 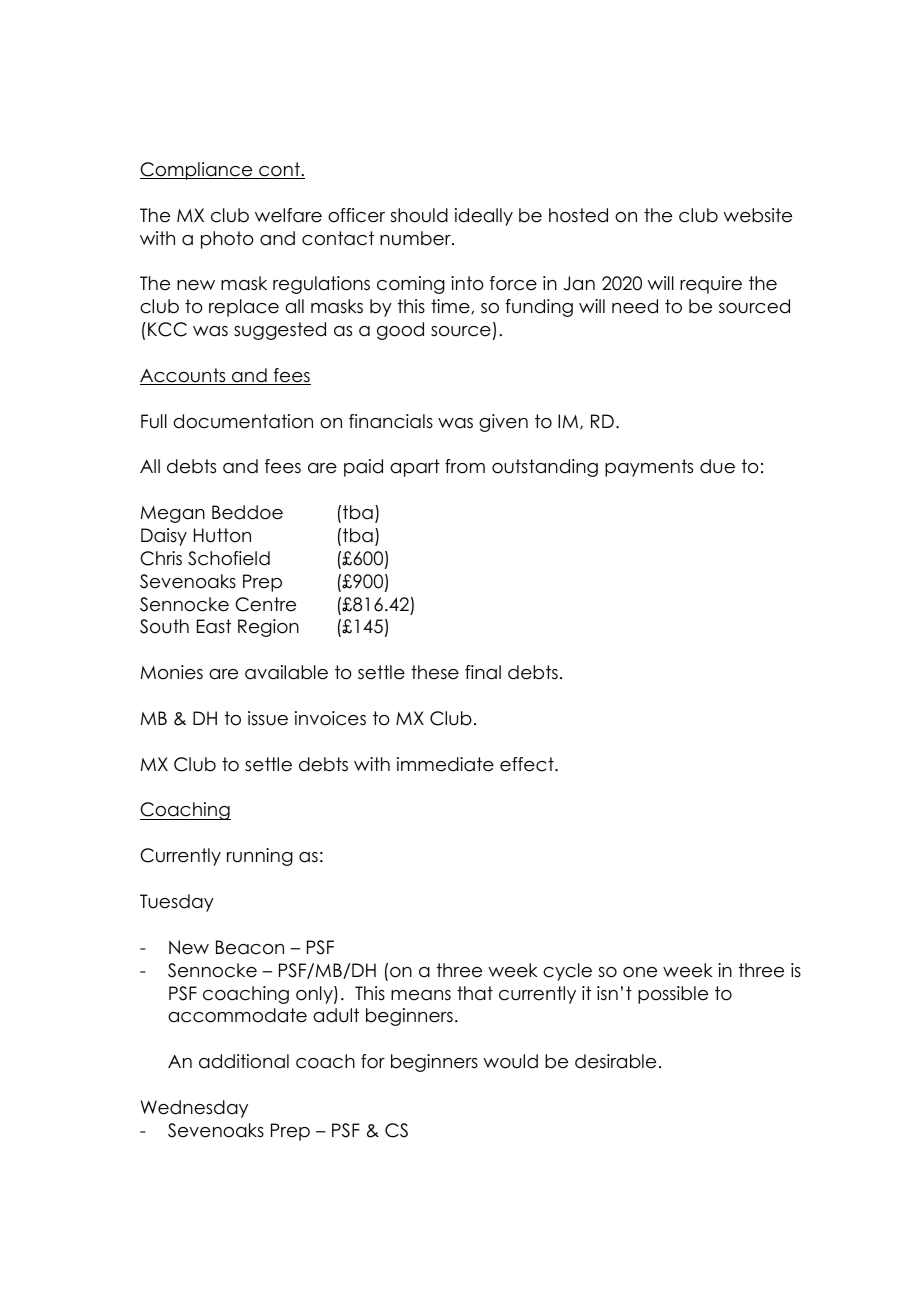 What do you see at coordinates (717, 466) in the screenshot?
I see `due` at bounding box center [717, 466].
